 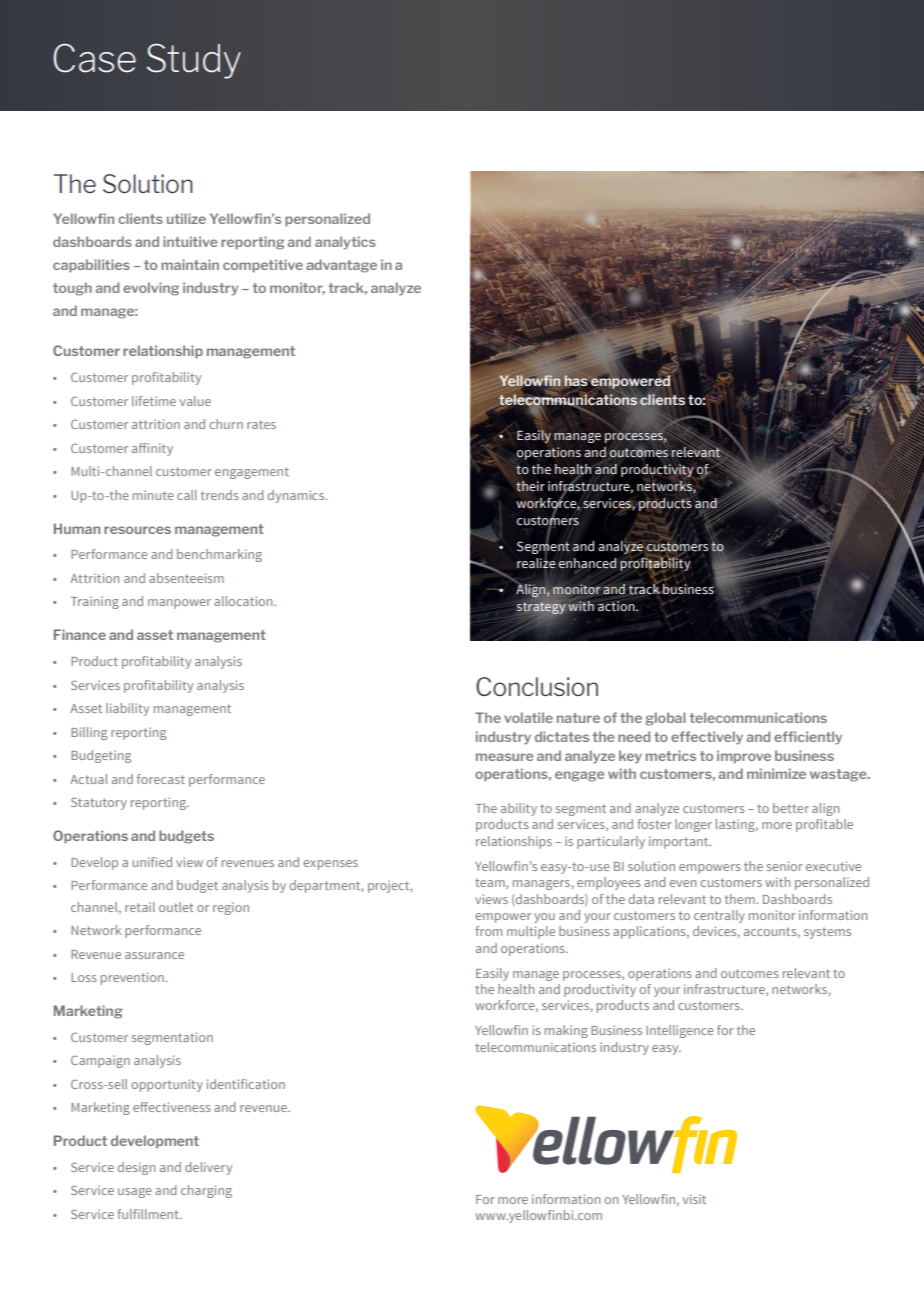 I want to click on advantage, so click(x=341, y=266).
